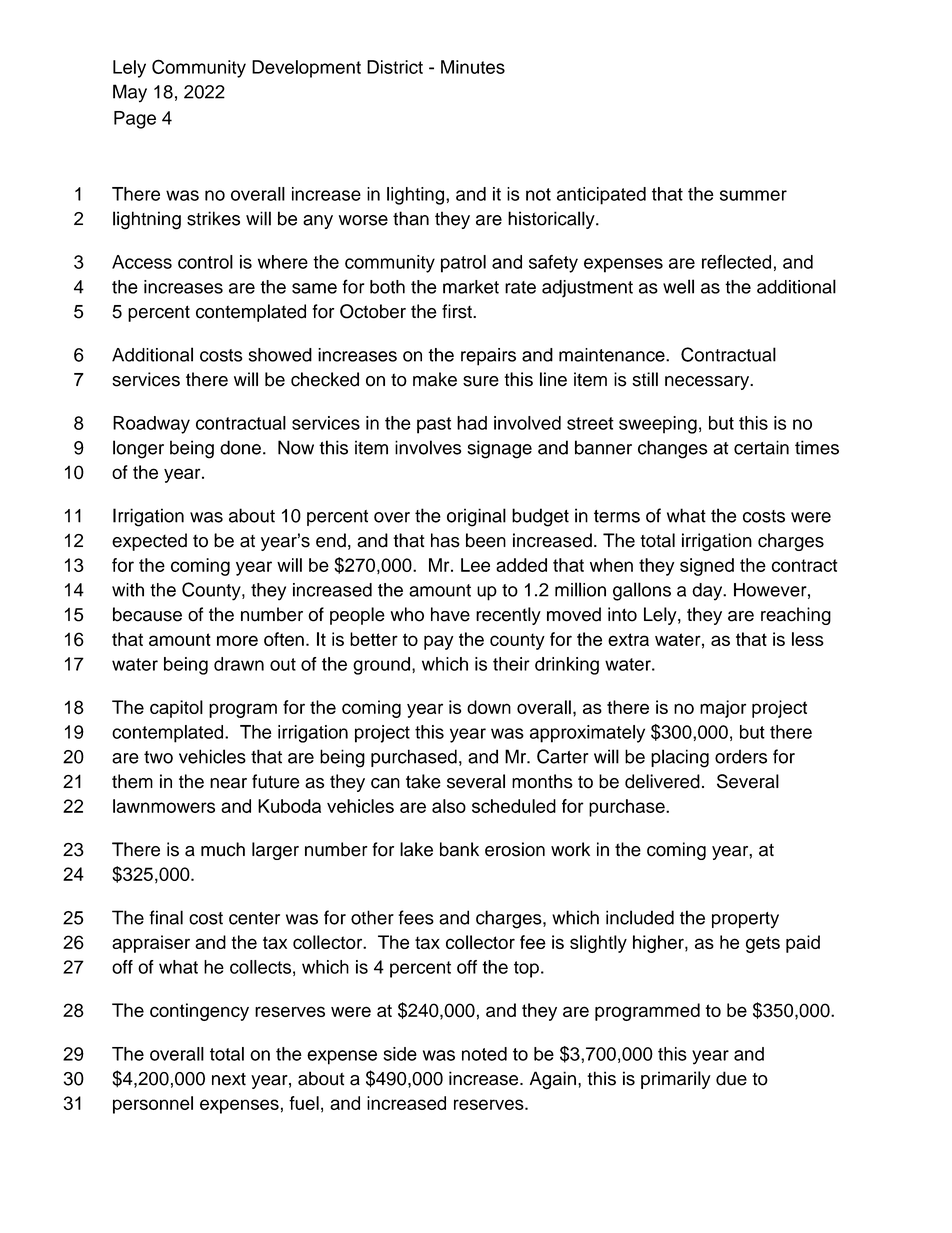  I want to click on summer, so click(753, 195).
